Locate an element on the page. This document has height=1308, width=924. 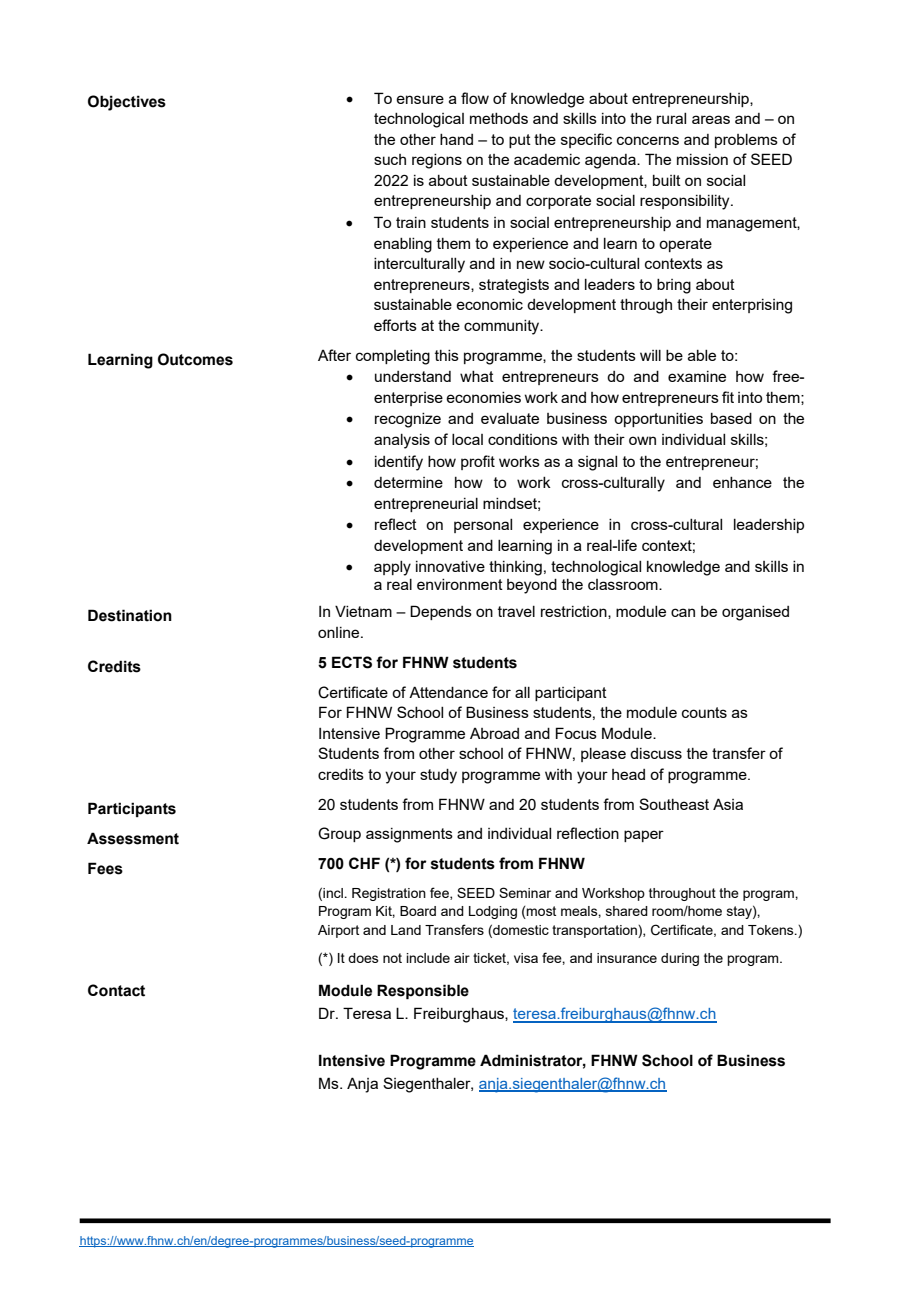
innovative is located at coordinates (450, 566).
